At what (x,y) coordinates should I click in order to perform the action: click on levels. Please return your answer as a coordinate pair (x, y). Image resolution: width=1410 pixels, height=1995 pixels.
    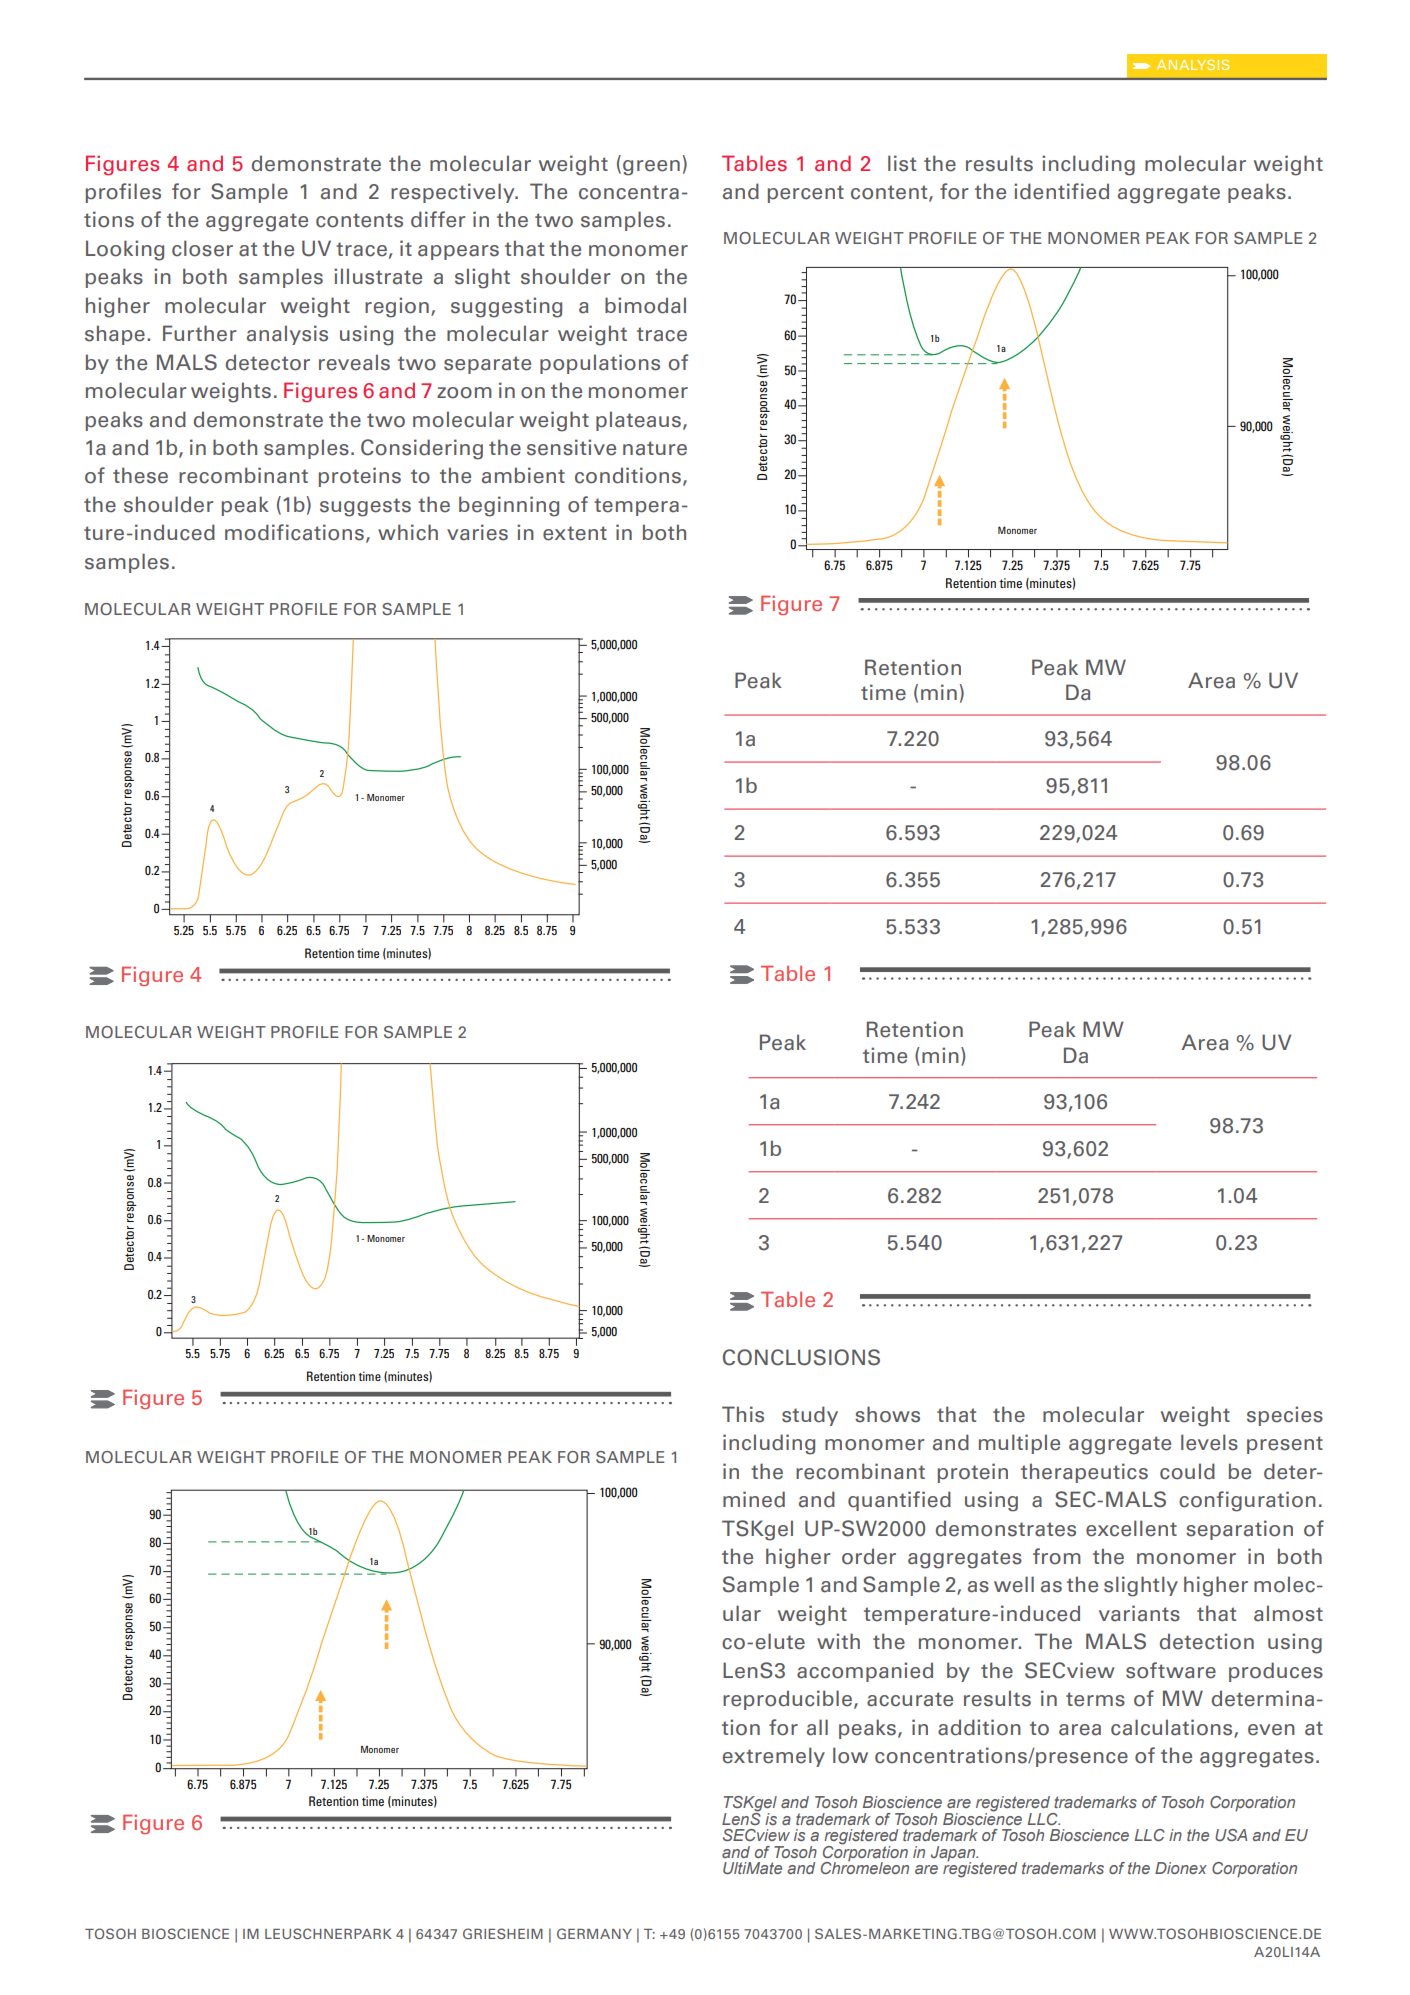
    Looking at the image, I should click on (1209, 1442).
